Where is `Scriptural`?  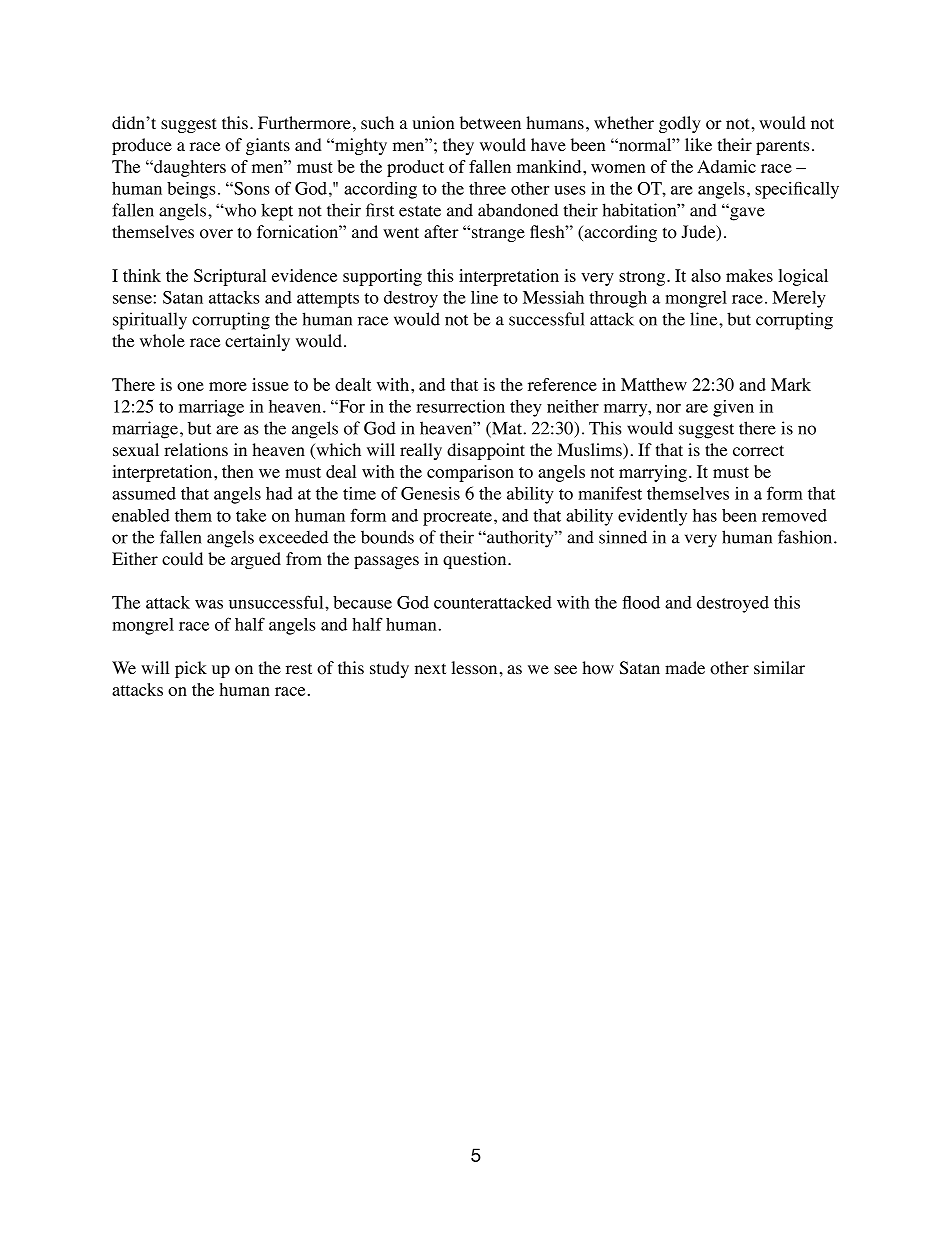 Scriptural is located at coordinates (230, 277).
